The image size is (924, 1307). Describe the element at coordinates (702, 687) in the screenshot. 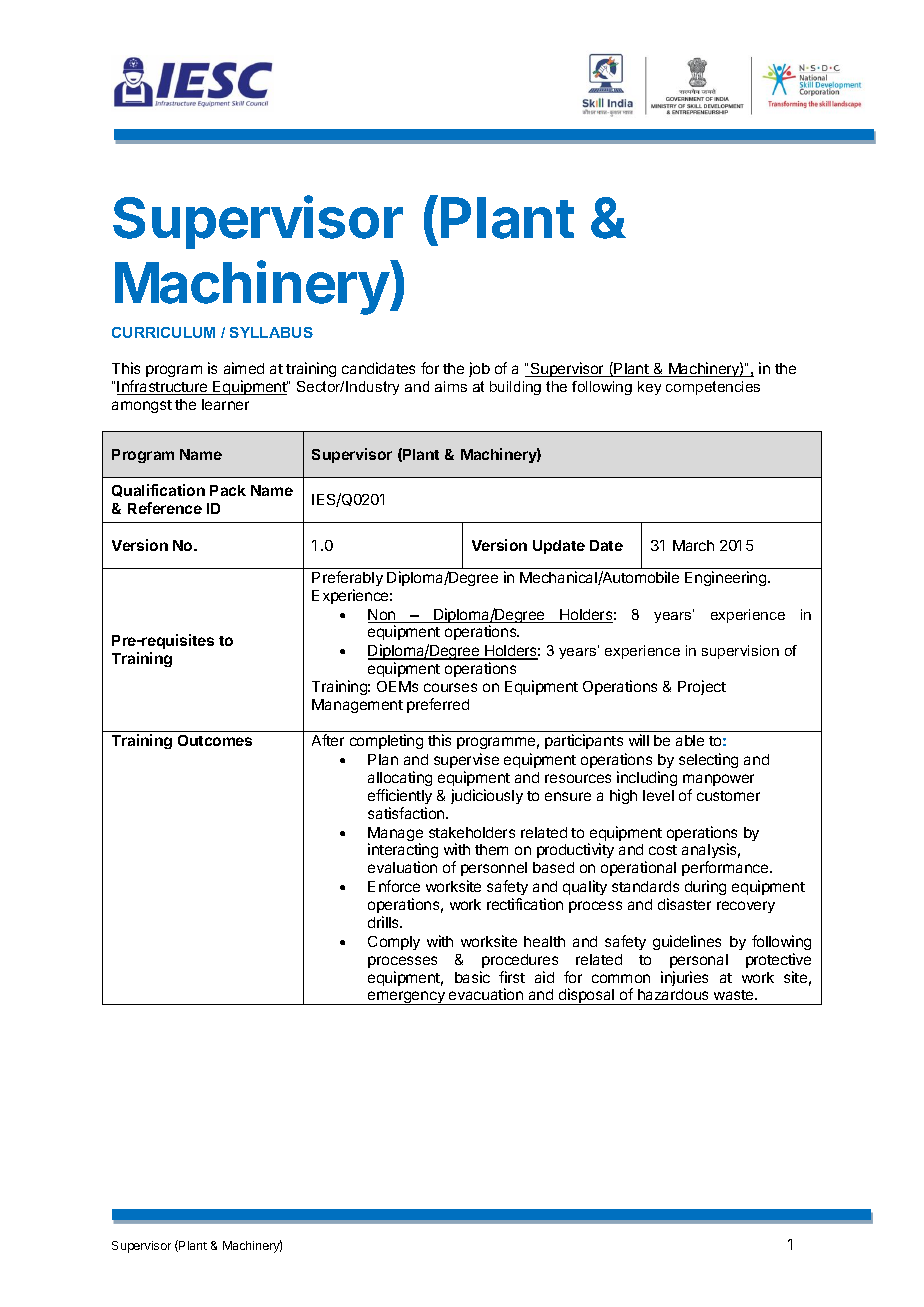

I see `Project` at that location.
